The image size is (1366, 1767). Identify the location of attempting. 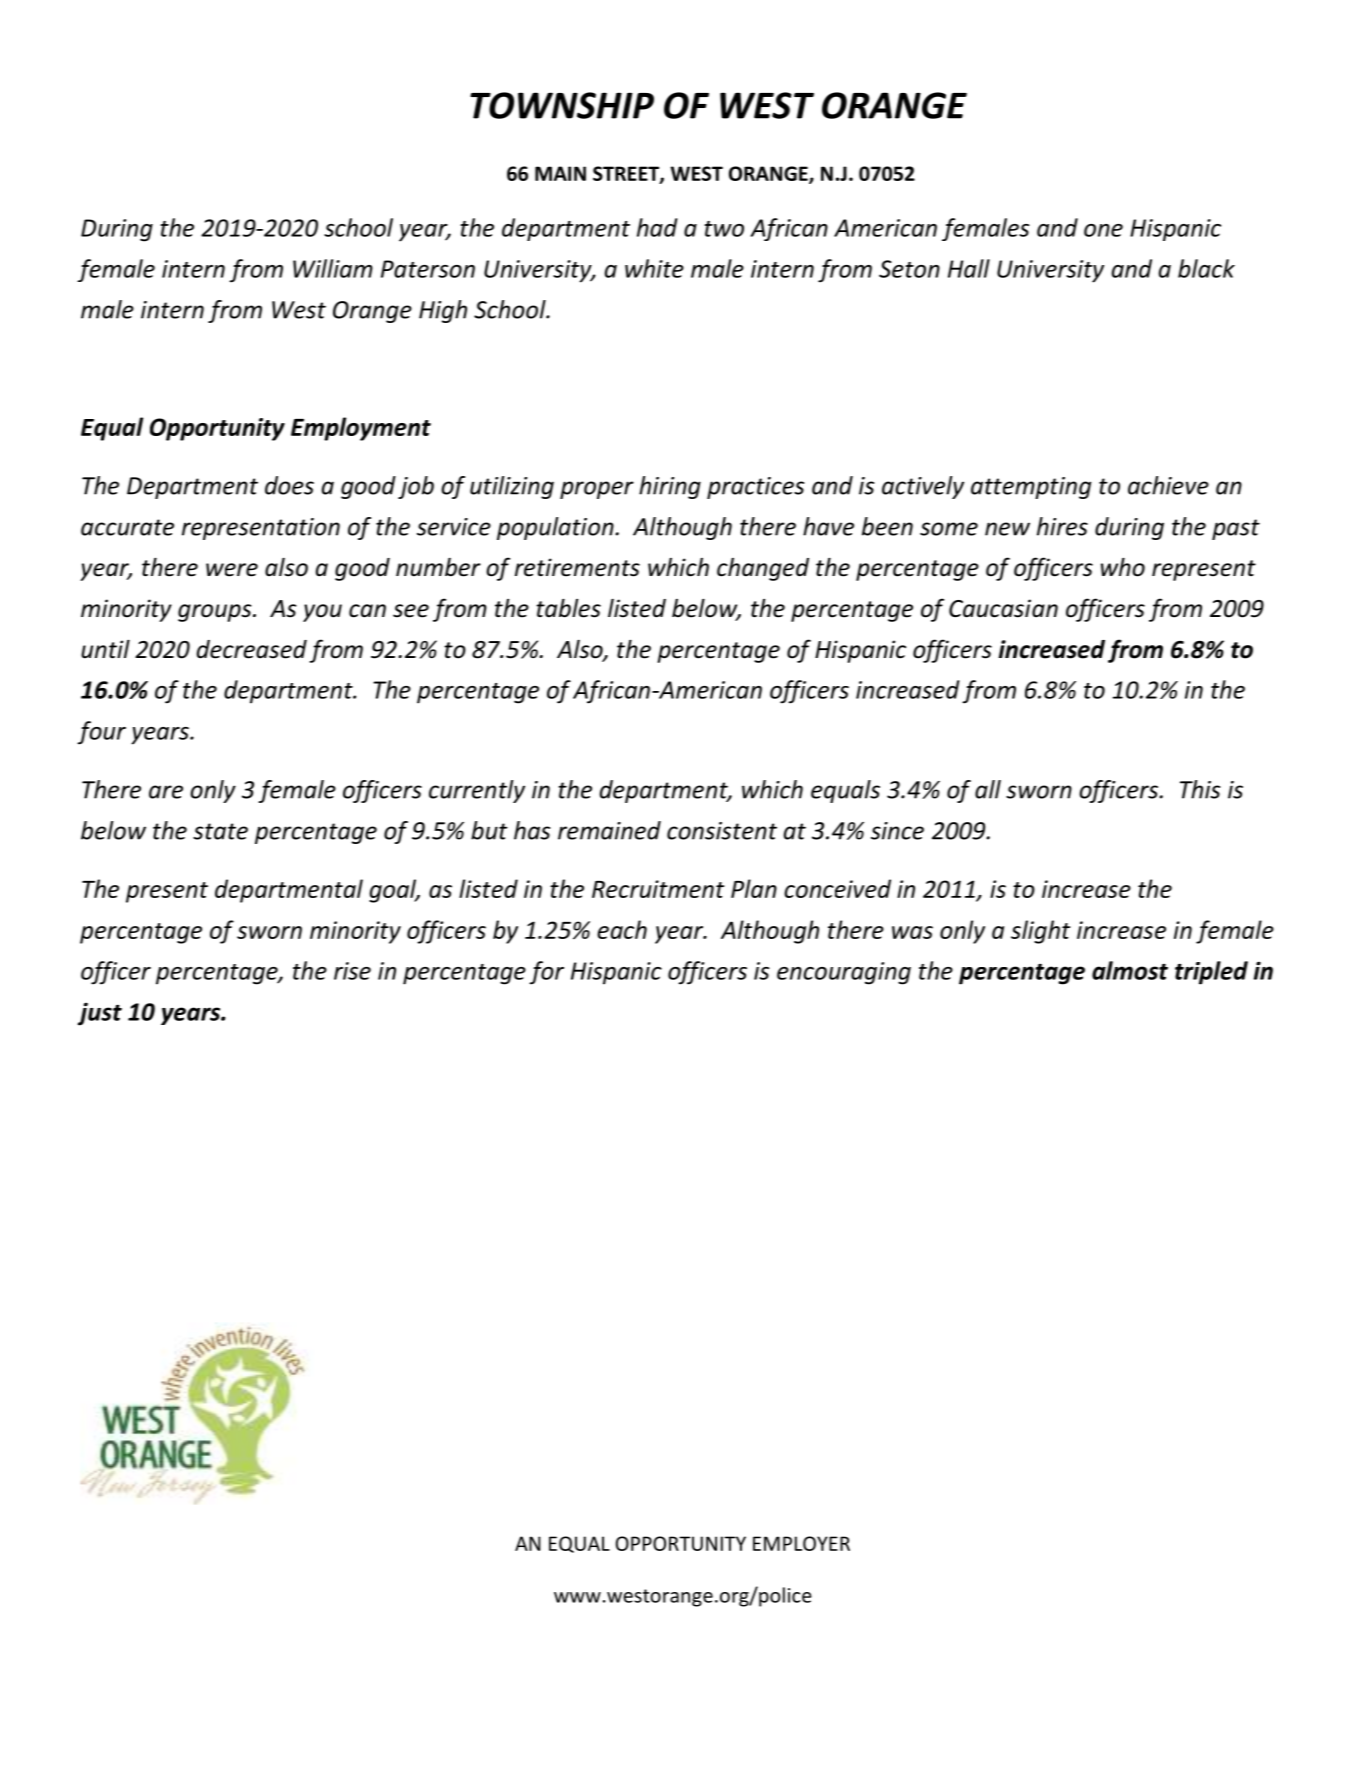
(1031, 488).
